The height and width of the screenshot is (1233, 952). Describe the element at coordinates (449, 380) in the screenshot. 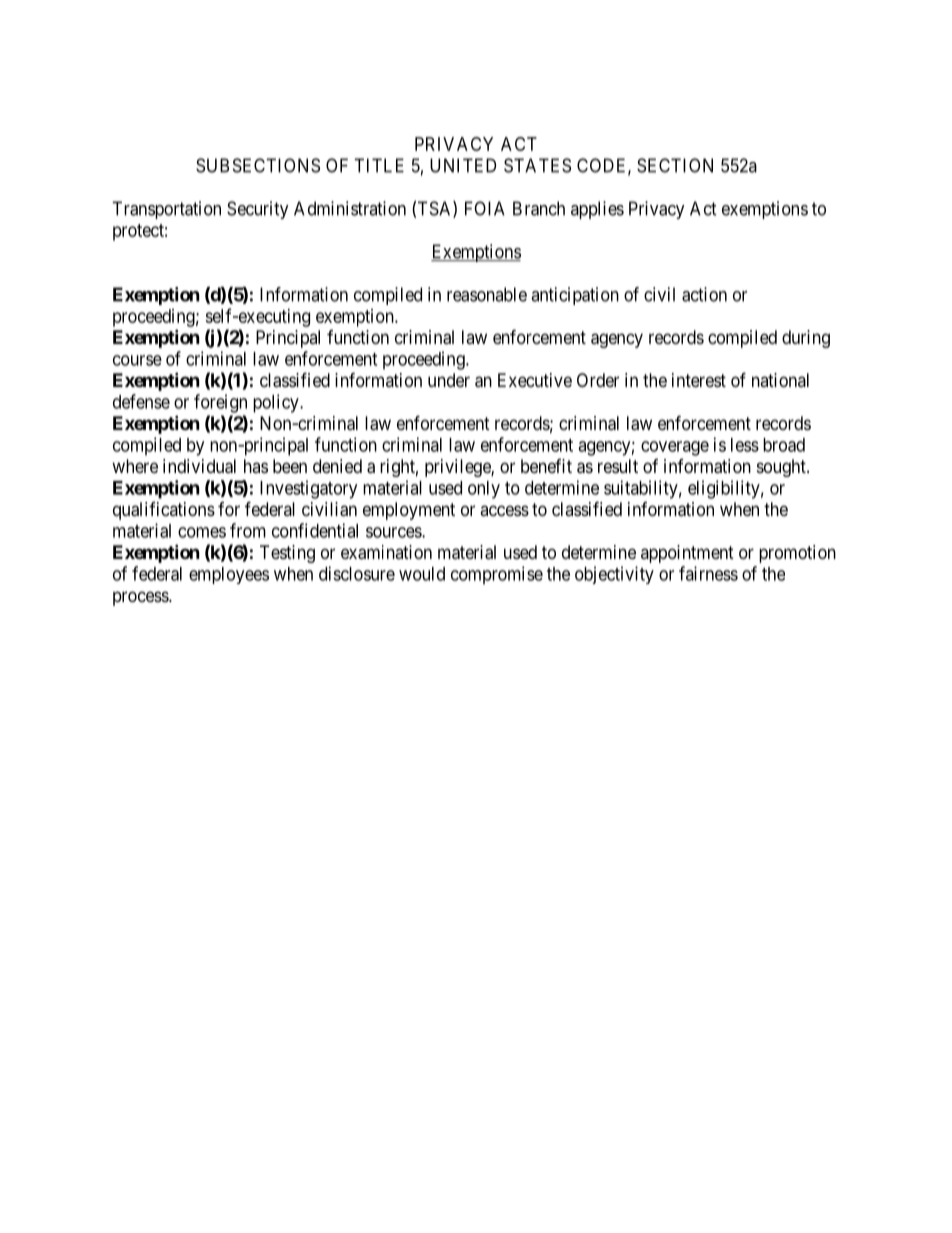

I see `under` at that location.
